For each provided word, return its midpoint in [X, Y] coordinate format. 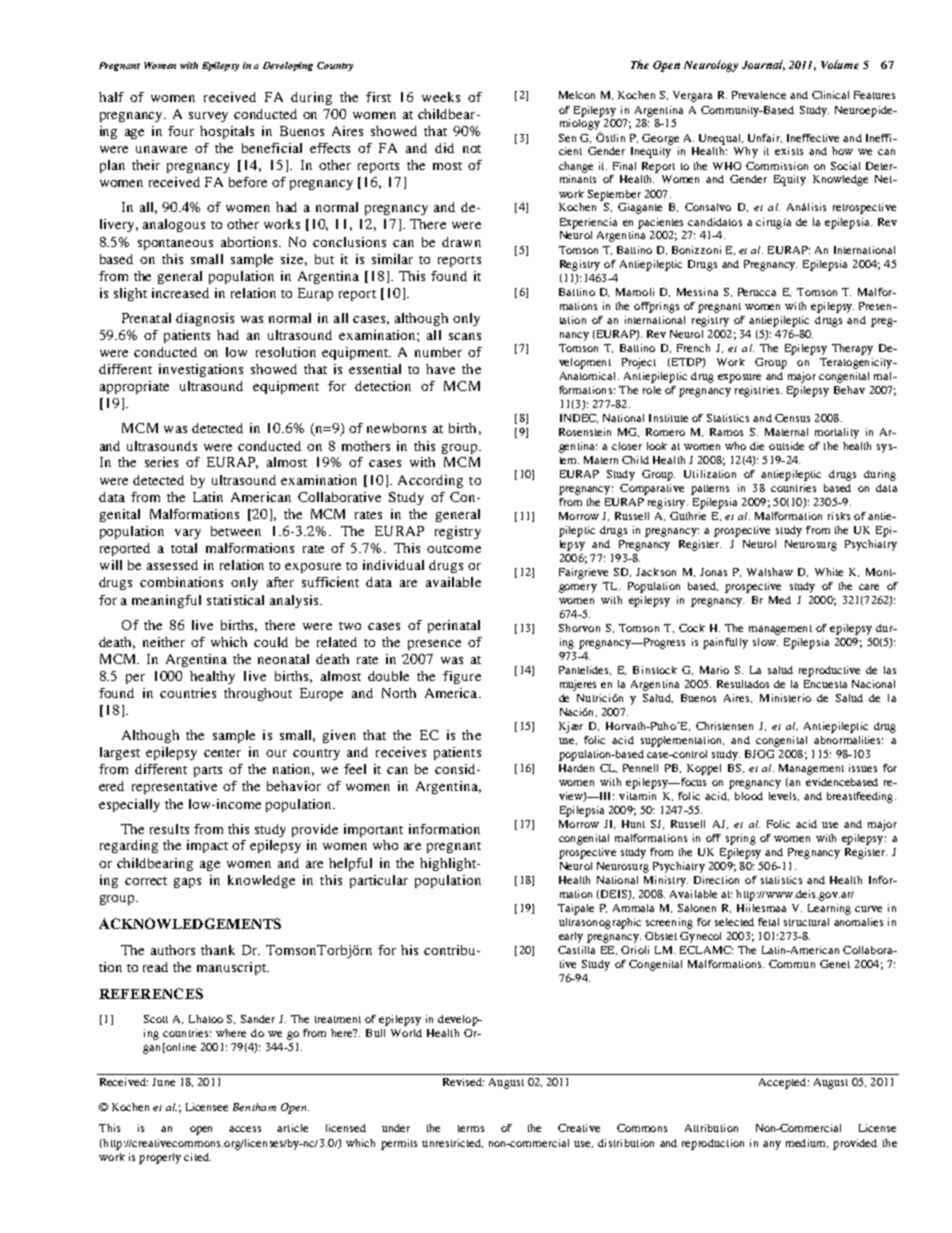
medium [807, 1143]
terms [471, 1128]
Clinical [830, 95]
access [245, 1129]
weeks [441, 97]
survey [208, 117]
